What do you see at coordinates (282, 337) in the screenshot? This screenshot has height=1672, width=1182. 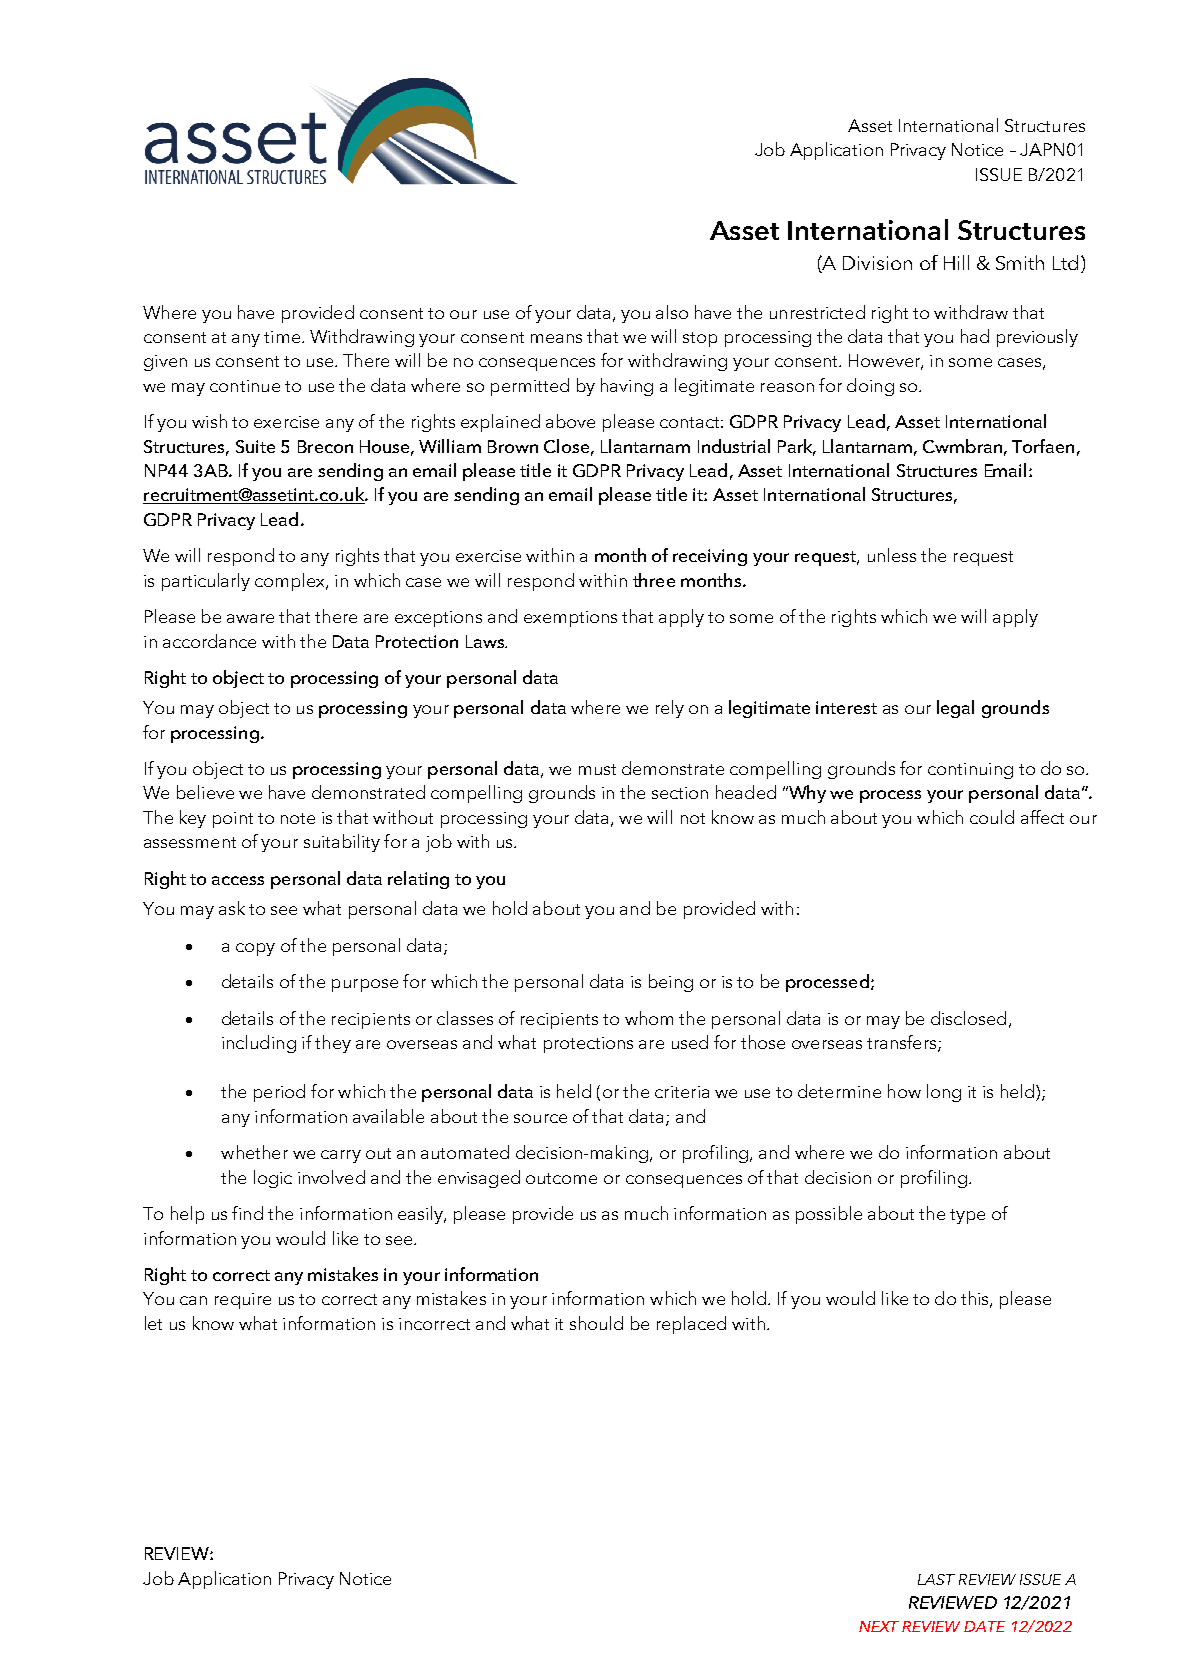 I see `time` at bounding box center [282, 337].
